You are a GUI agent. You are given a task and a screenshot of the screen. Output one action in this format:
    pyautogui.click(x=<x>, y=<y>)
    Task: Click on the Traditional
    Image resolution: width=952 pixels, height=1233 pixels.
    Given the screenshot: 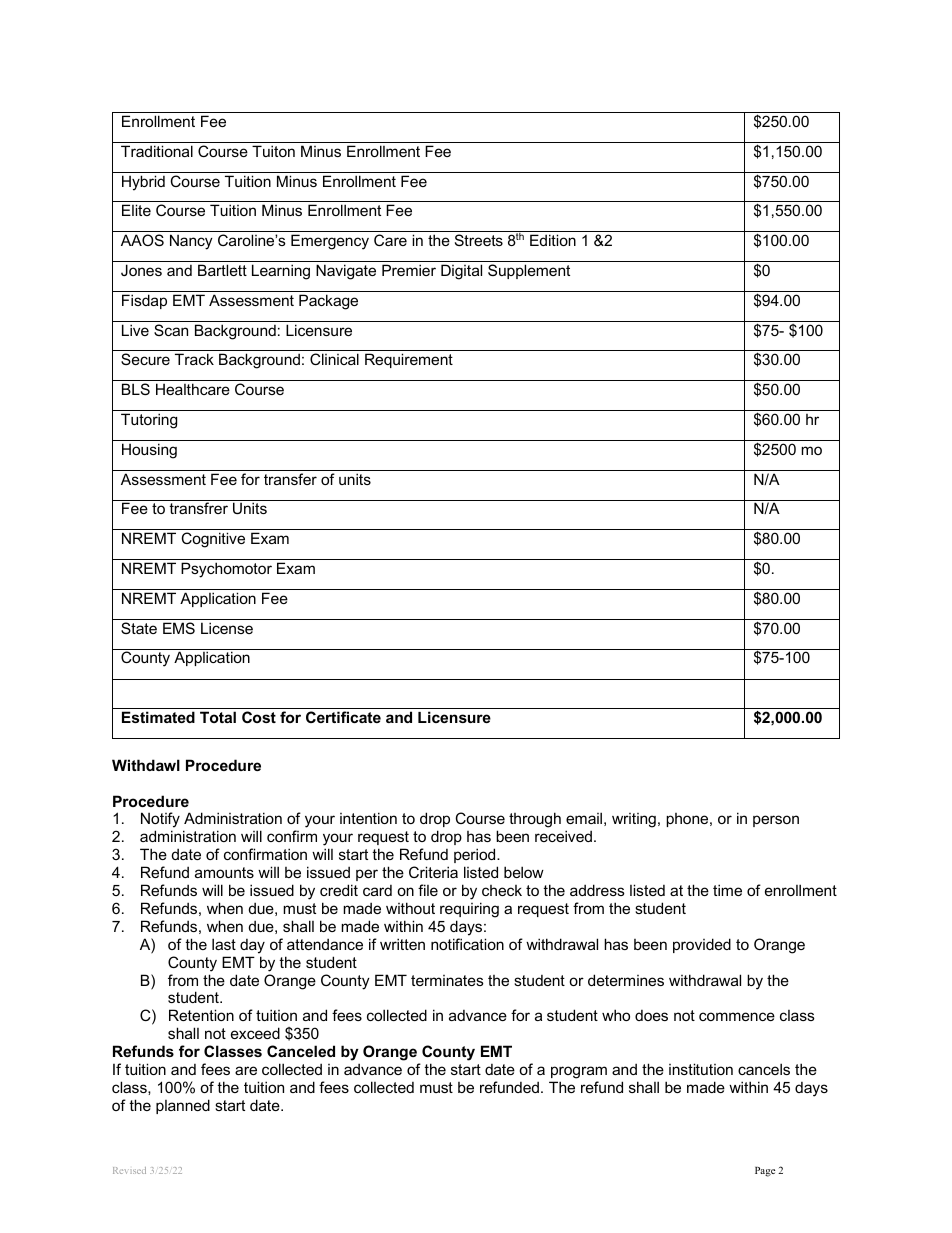 What is the action you would take?
    pyautogui.click(x=157, y=151)
